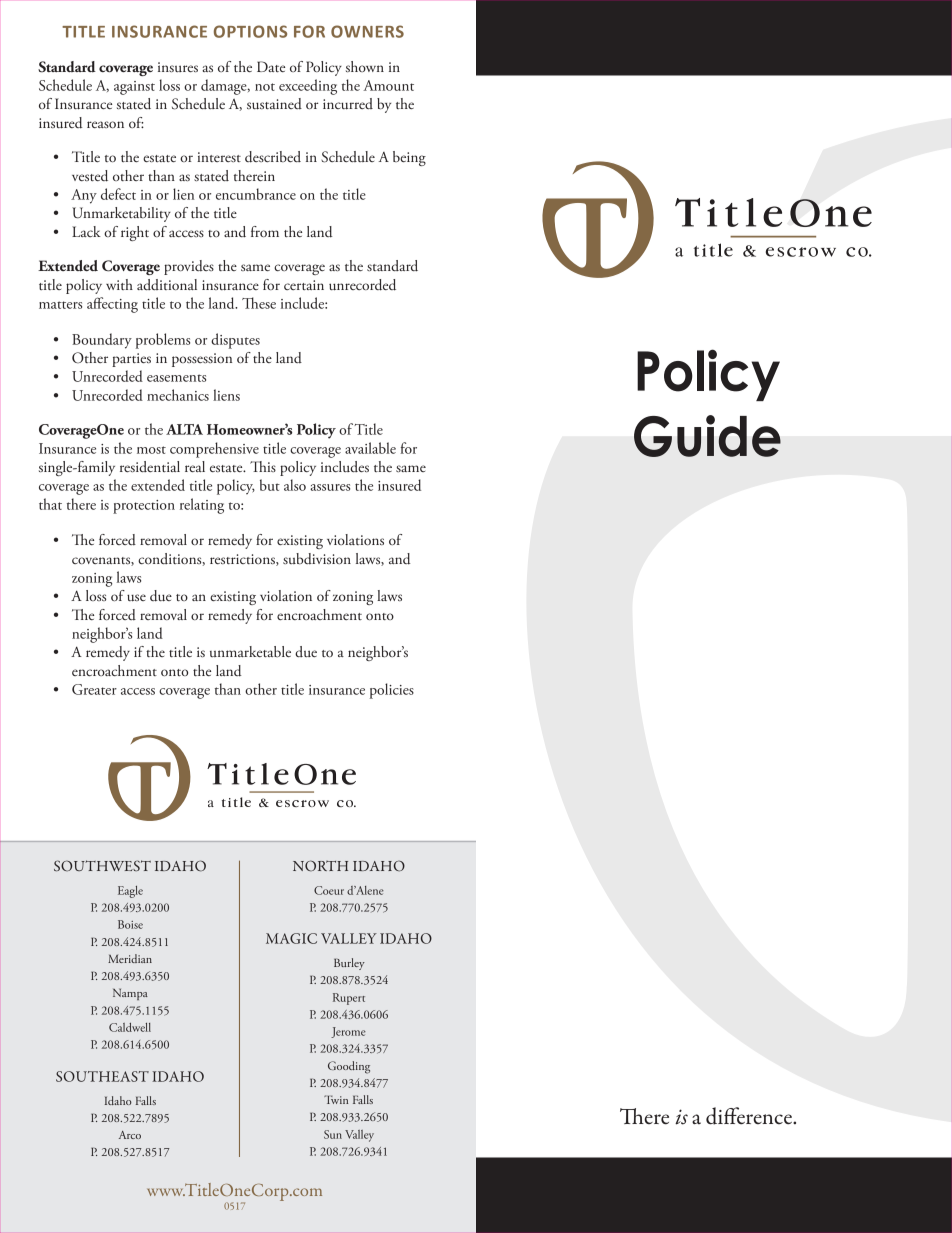 This page has height=1233, width=952. Describe the element at coordinates (304, 285) in the page. I see `certain` at that location.
